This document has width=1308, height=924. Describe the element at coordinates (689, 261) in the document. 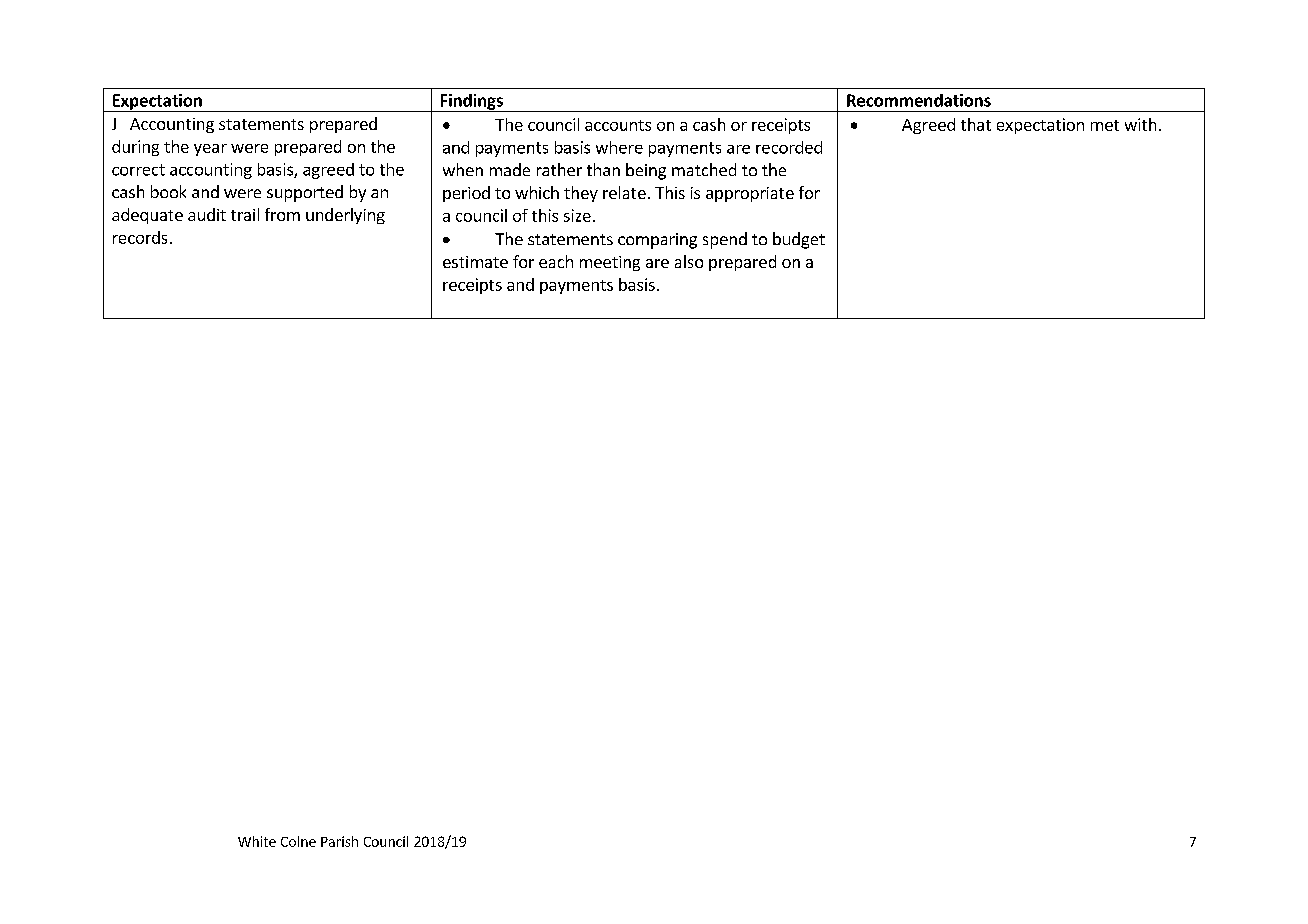

I see `also` at that location.
